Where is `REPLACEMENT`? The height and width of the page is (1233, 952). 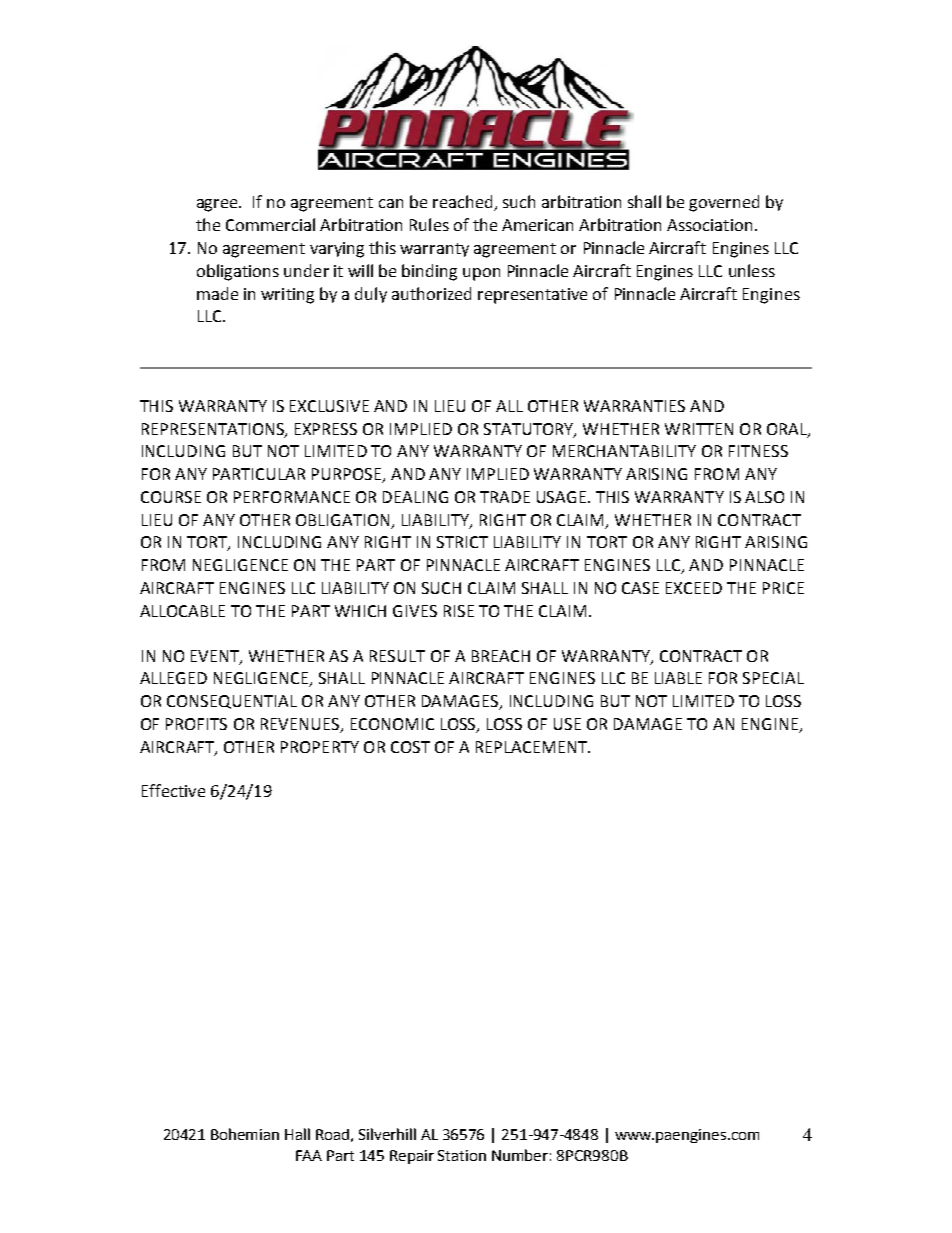 REPLACEMENT is located at coordinates (533, 747).
